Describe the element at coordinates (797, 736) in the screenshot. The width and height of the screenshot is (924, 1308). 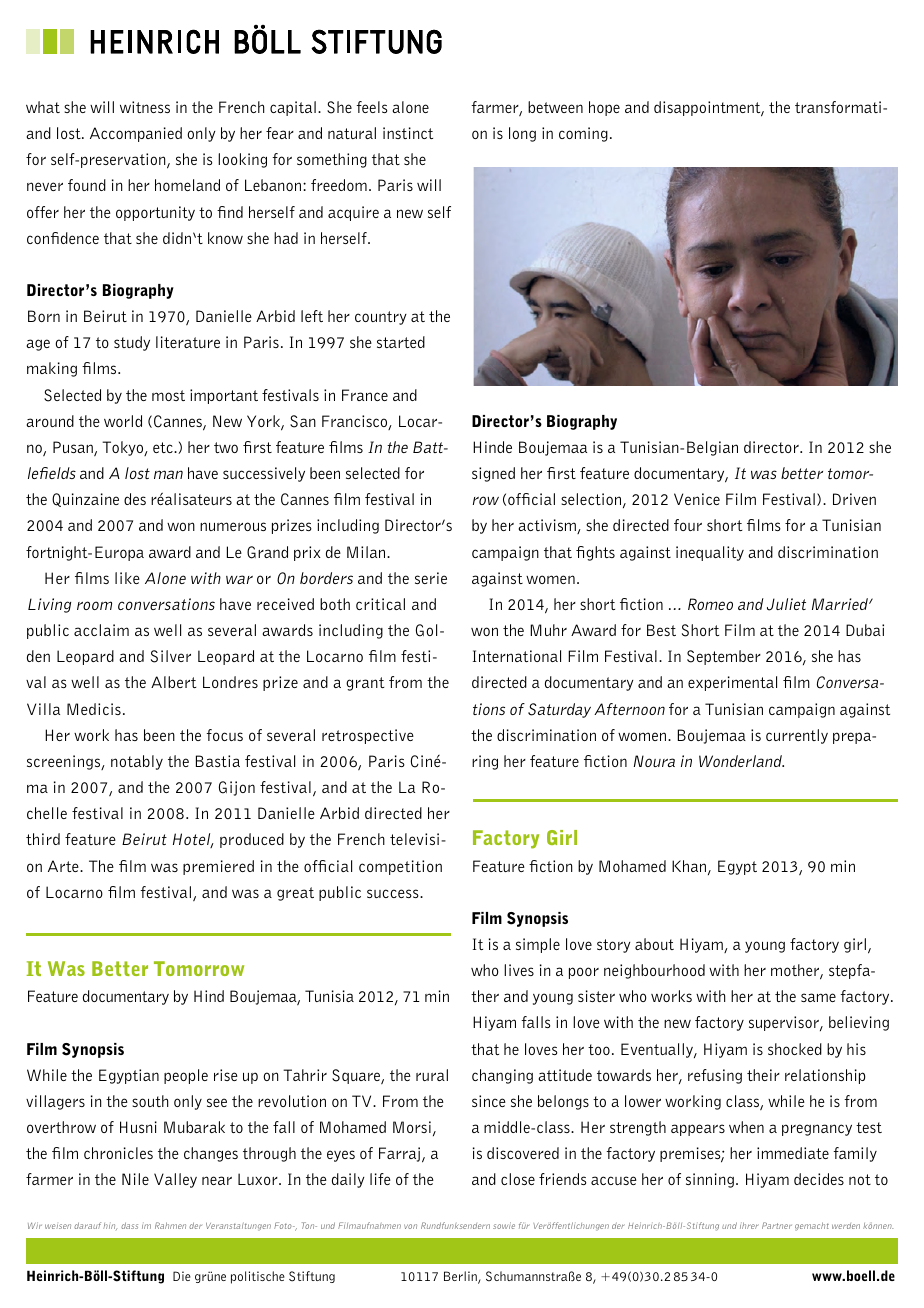
I see `currently` at that location.
